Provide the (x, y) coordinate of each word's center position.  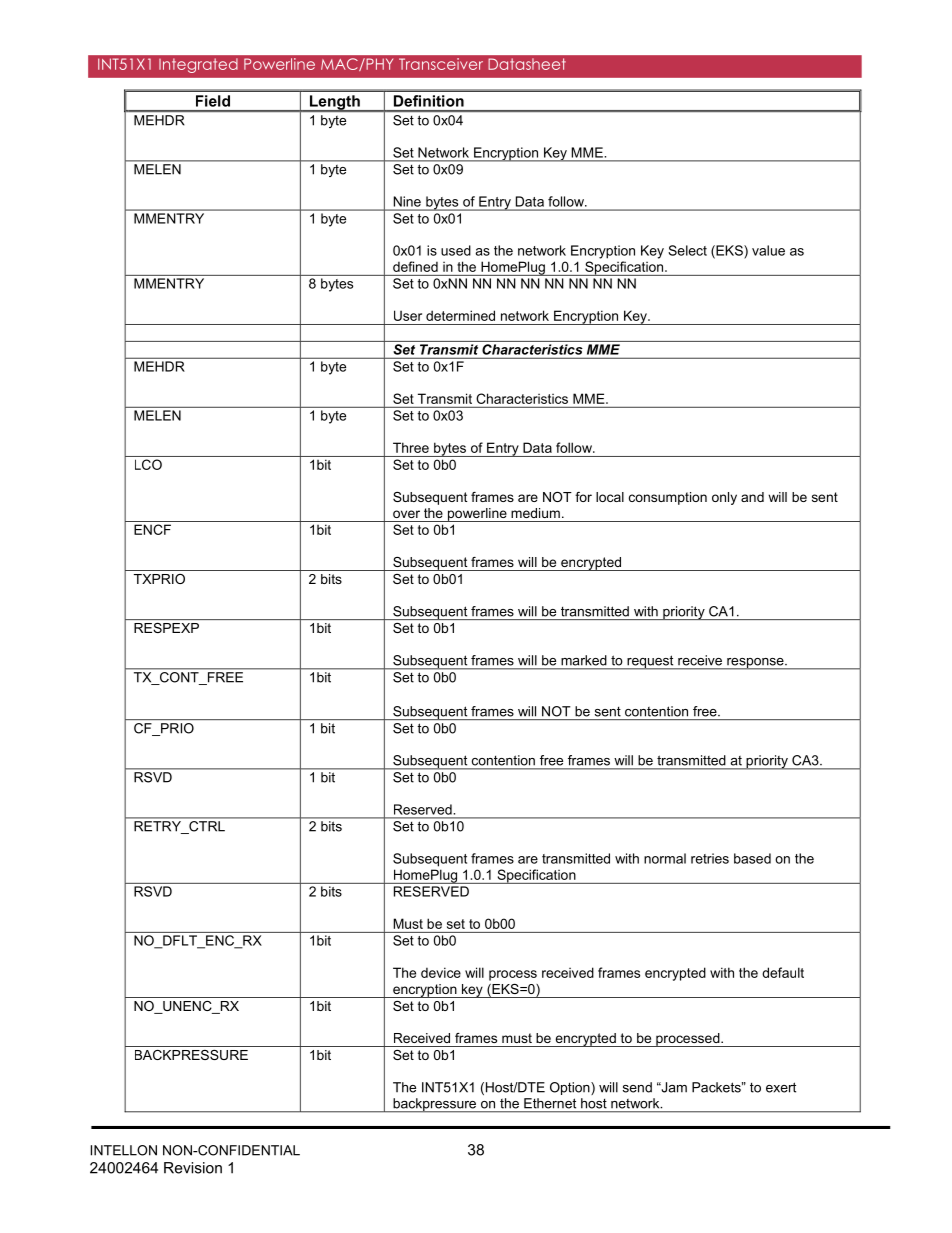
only (724, 498)
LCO (148, 464)
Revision (193, 1168)
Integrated (198, 65)
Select (687, 250)
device (441, 972)
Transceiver (441, 64)
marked (583, 660)
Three (411, 447)
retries (710, 858)
